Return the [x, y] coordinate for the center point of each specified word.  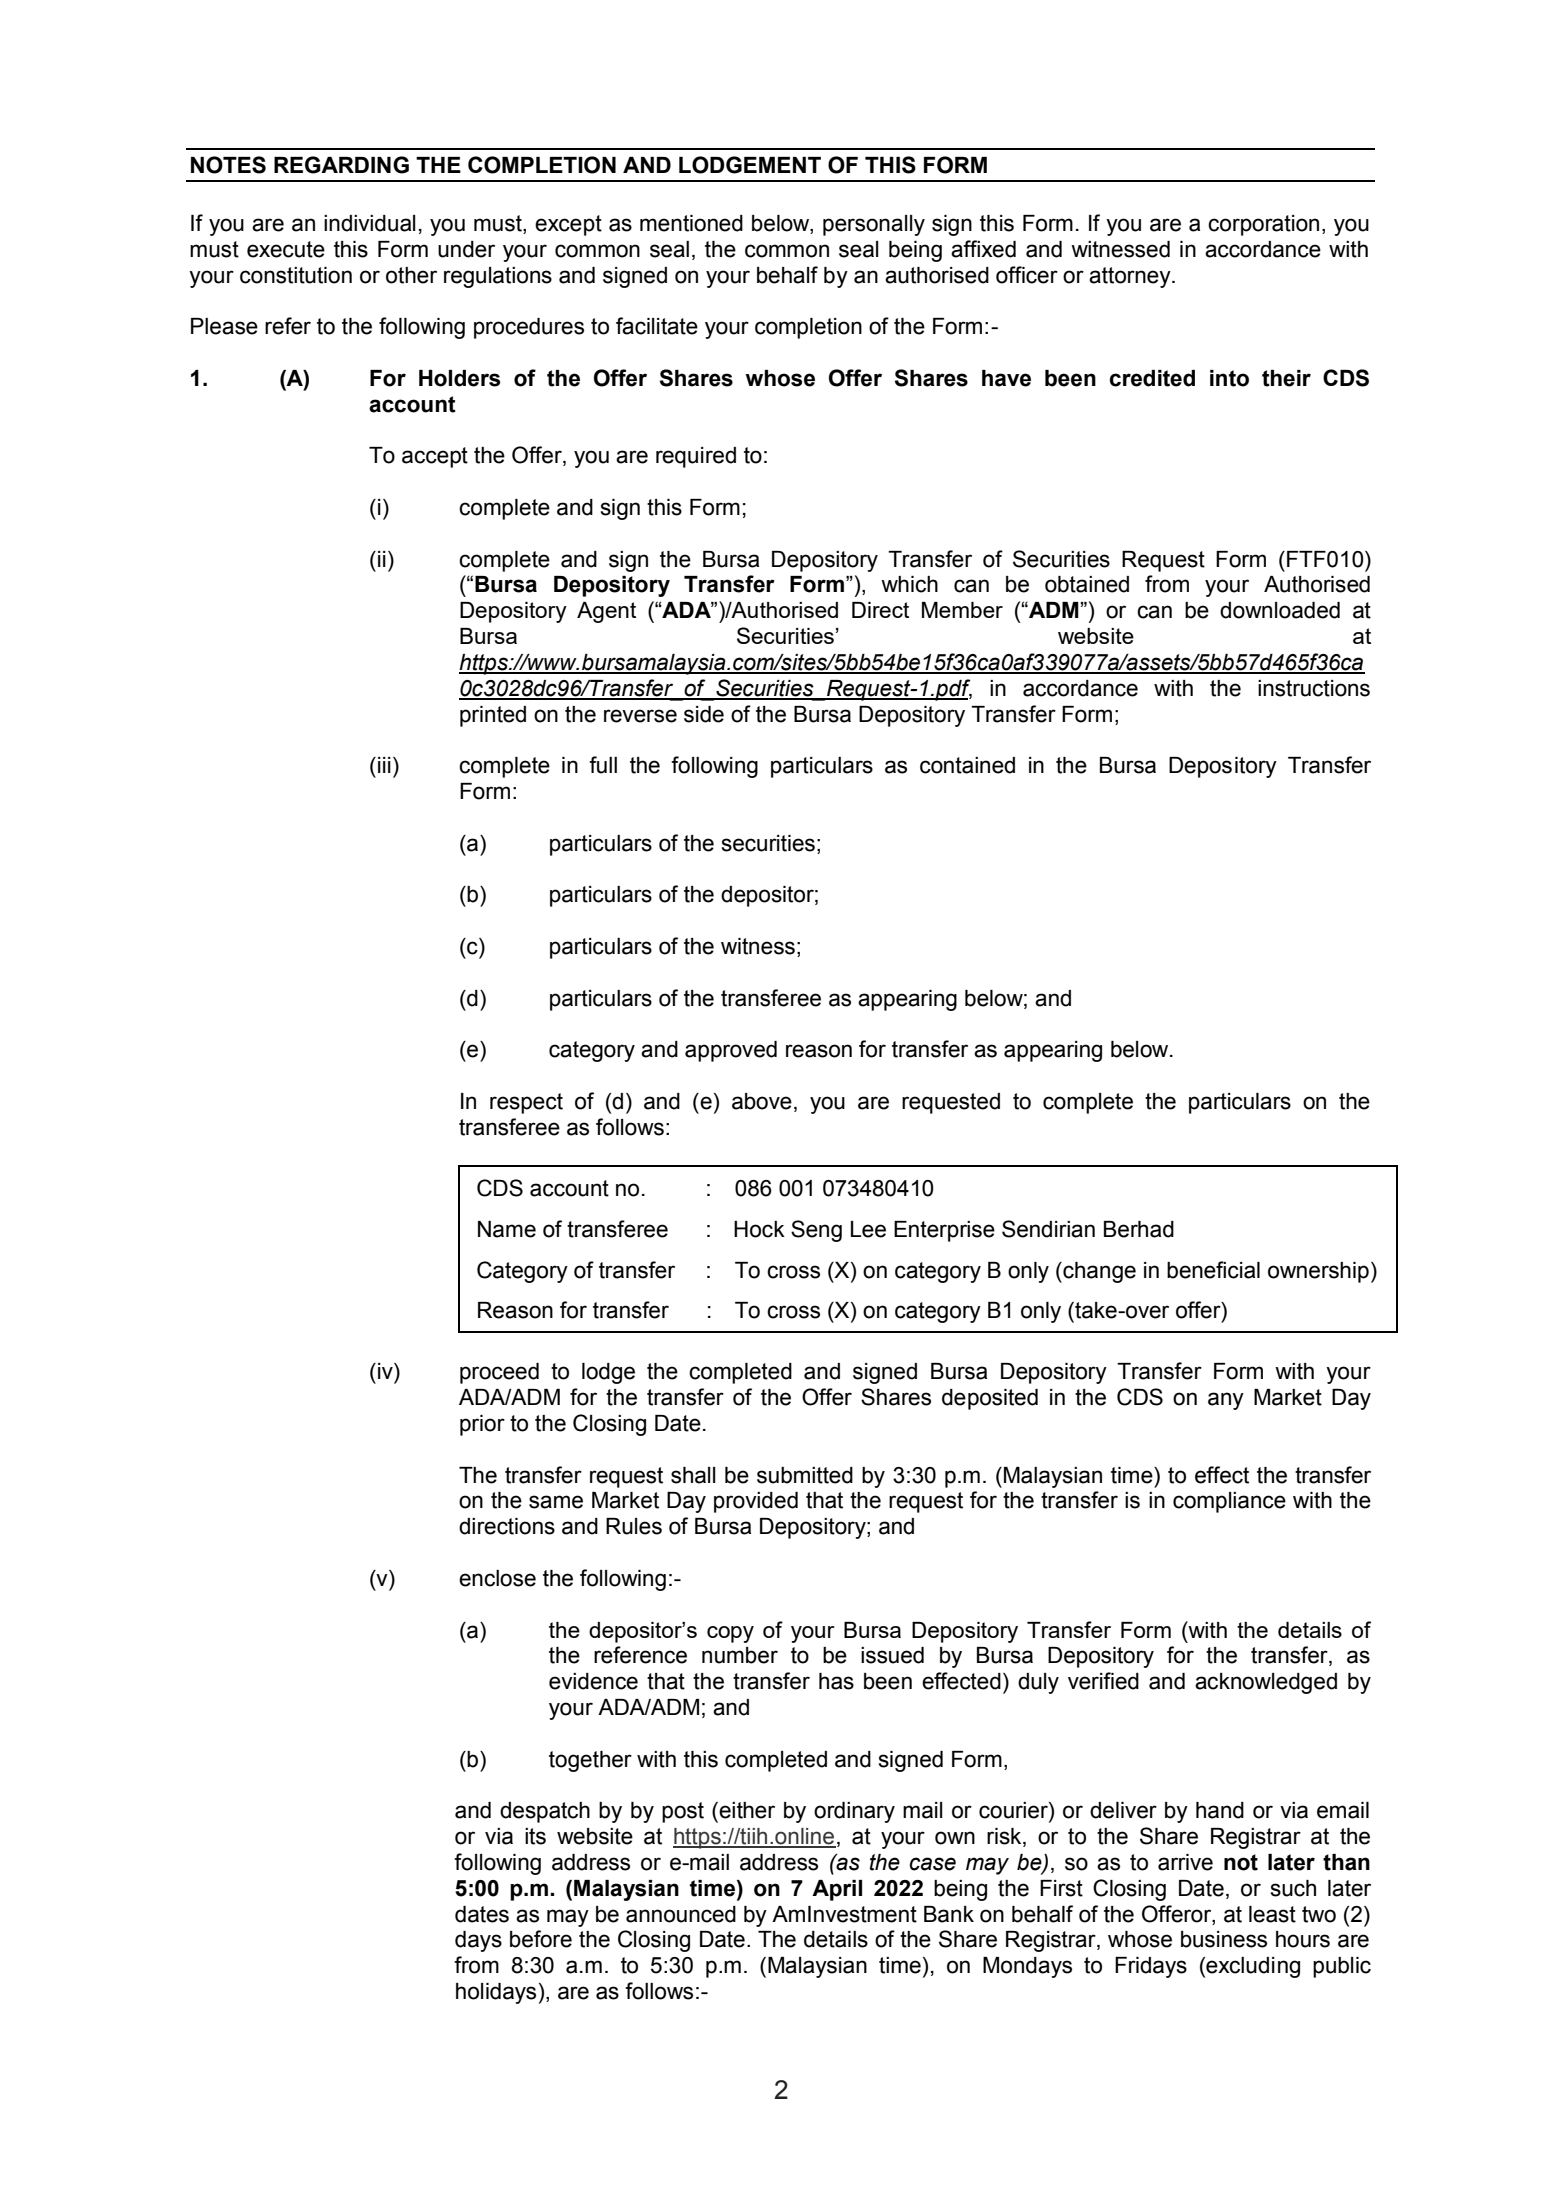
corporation [1263, 225]
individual [370, 223]
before [541, 1939]
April [837, 1890]
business [1224, 1939]
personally [874, 225]
